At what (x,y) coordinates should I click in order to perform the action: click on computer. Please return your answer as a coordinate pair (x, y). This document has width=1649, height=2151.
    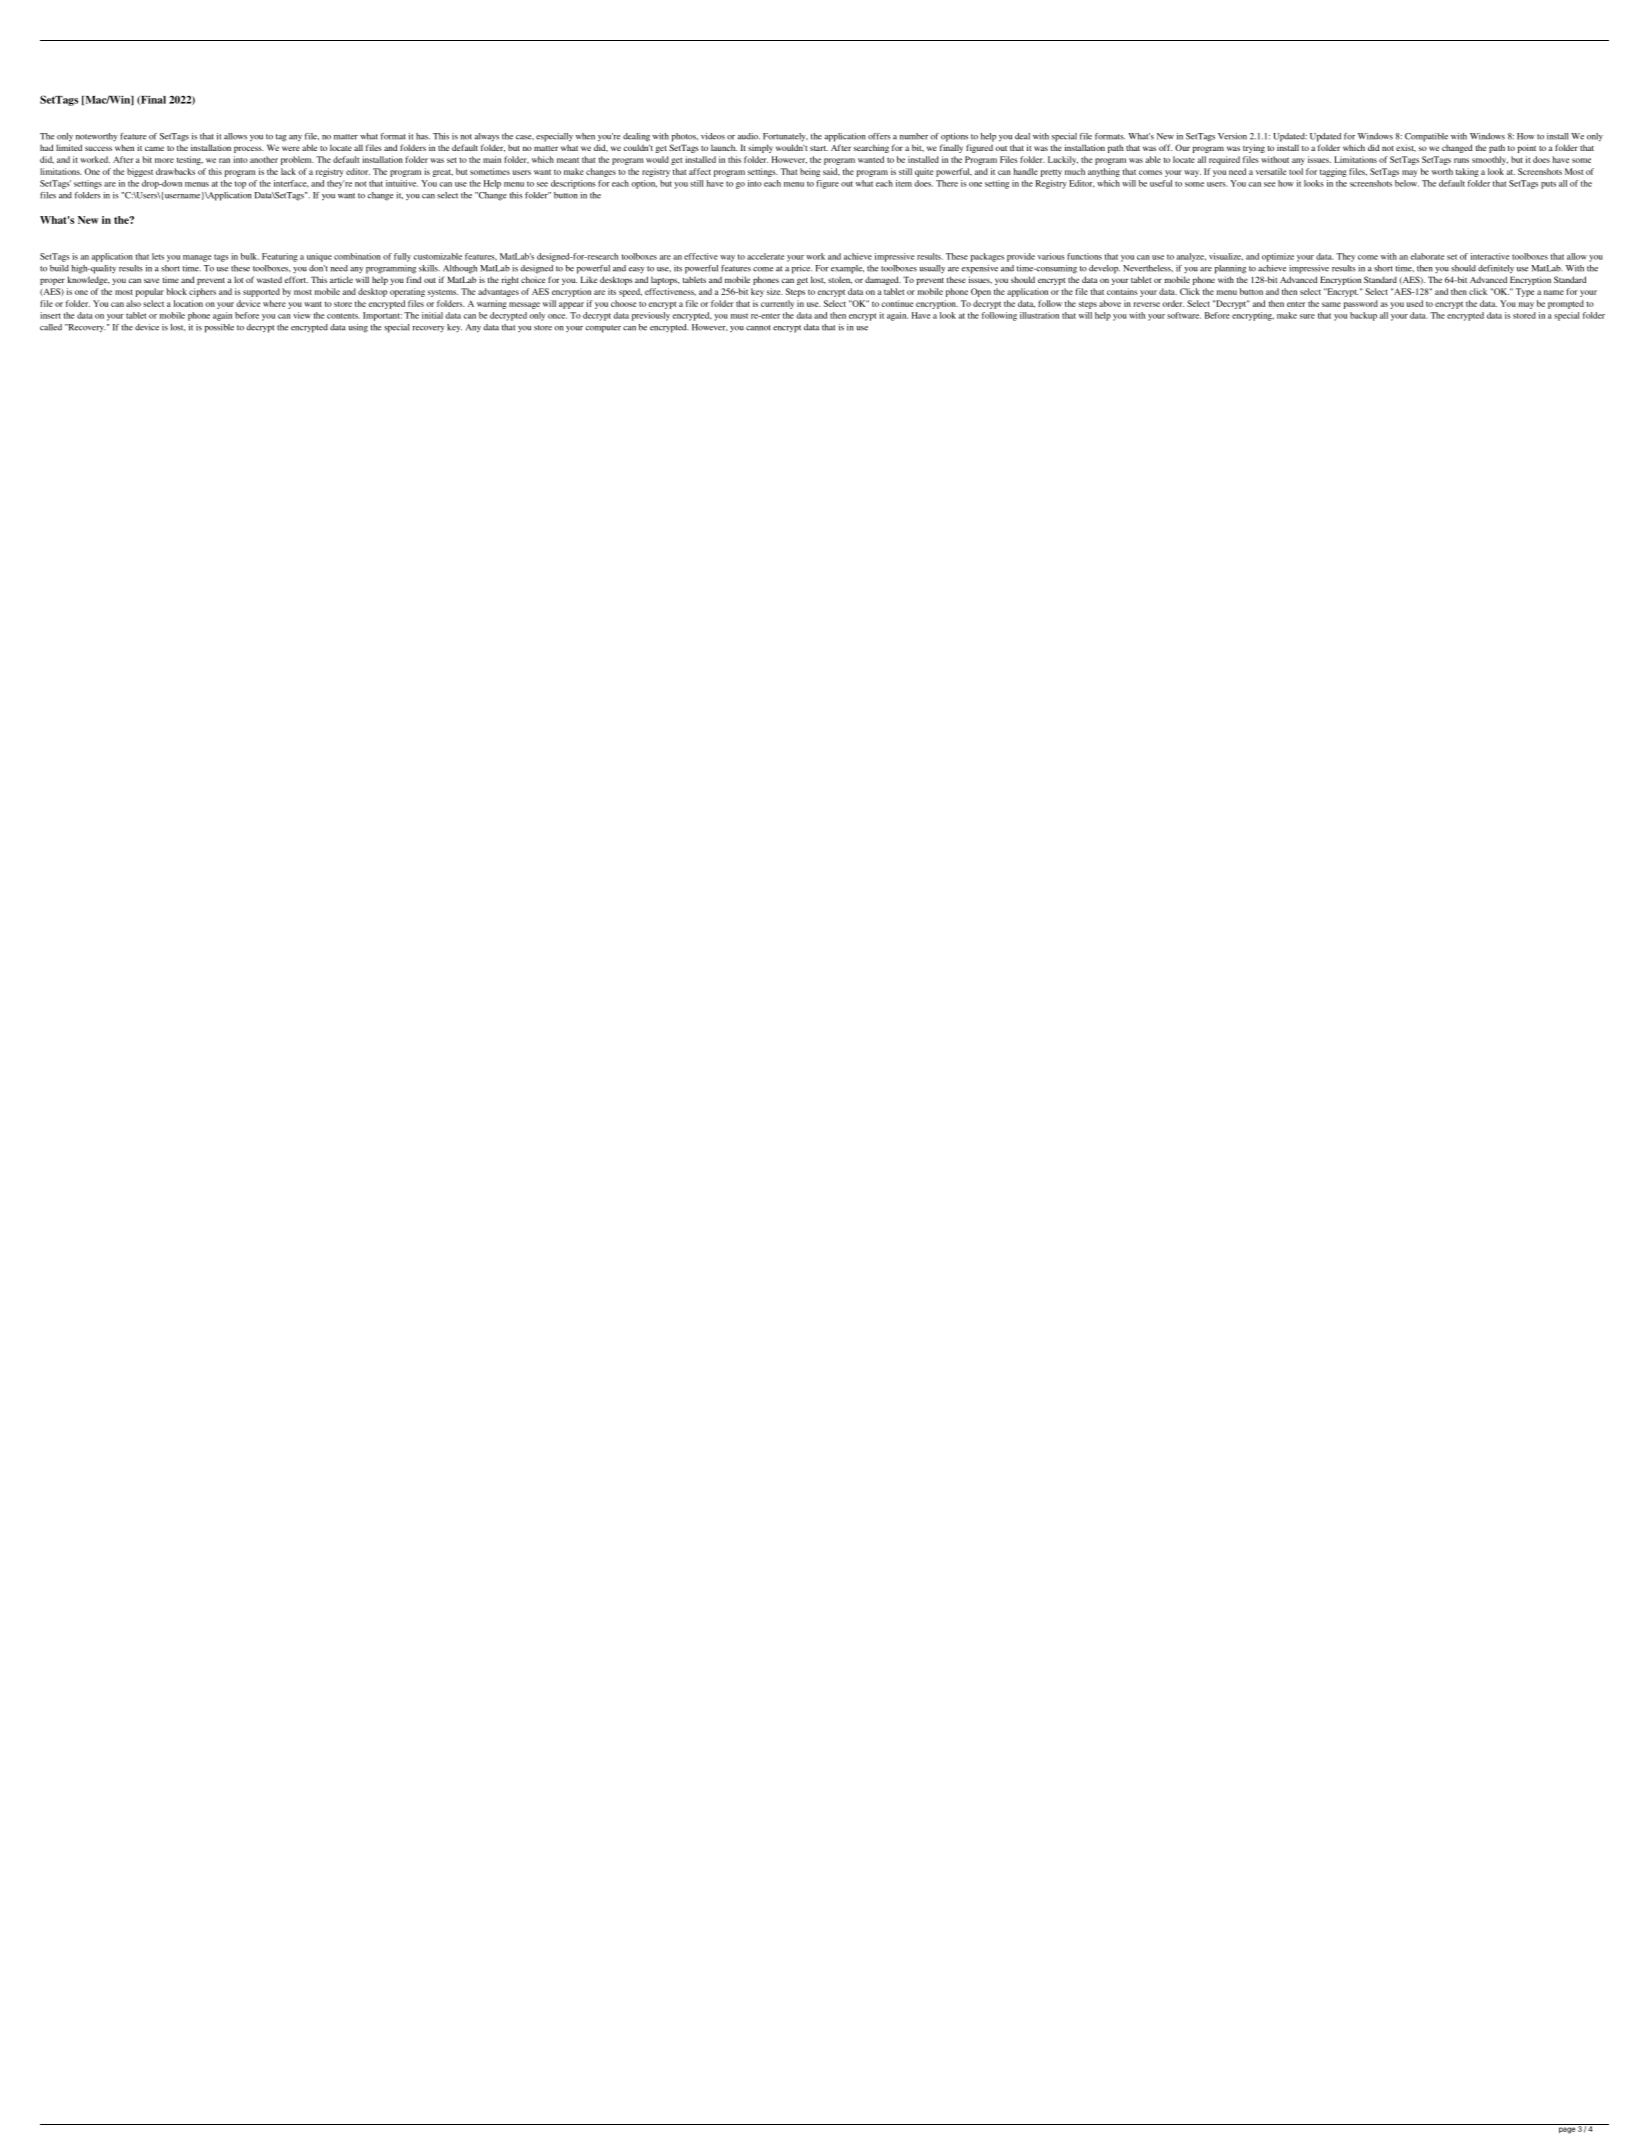
    Looking at the image, I should click on (603, 329).
